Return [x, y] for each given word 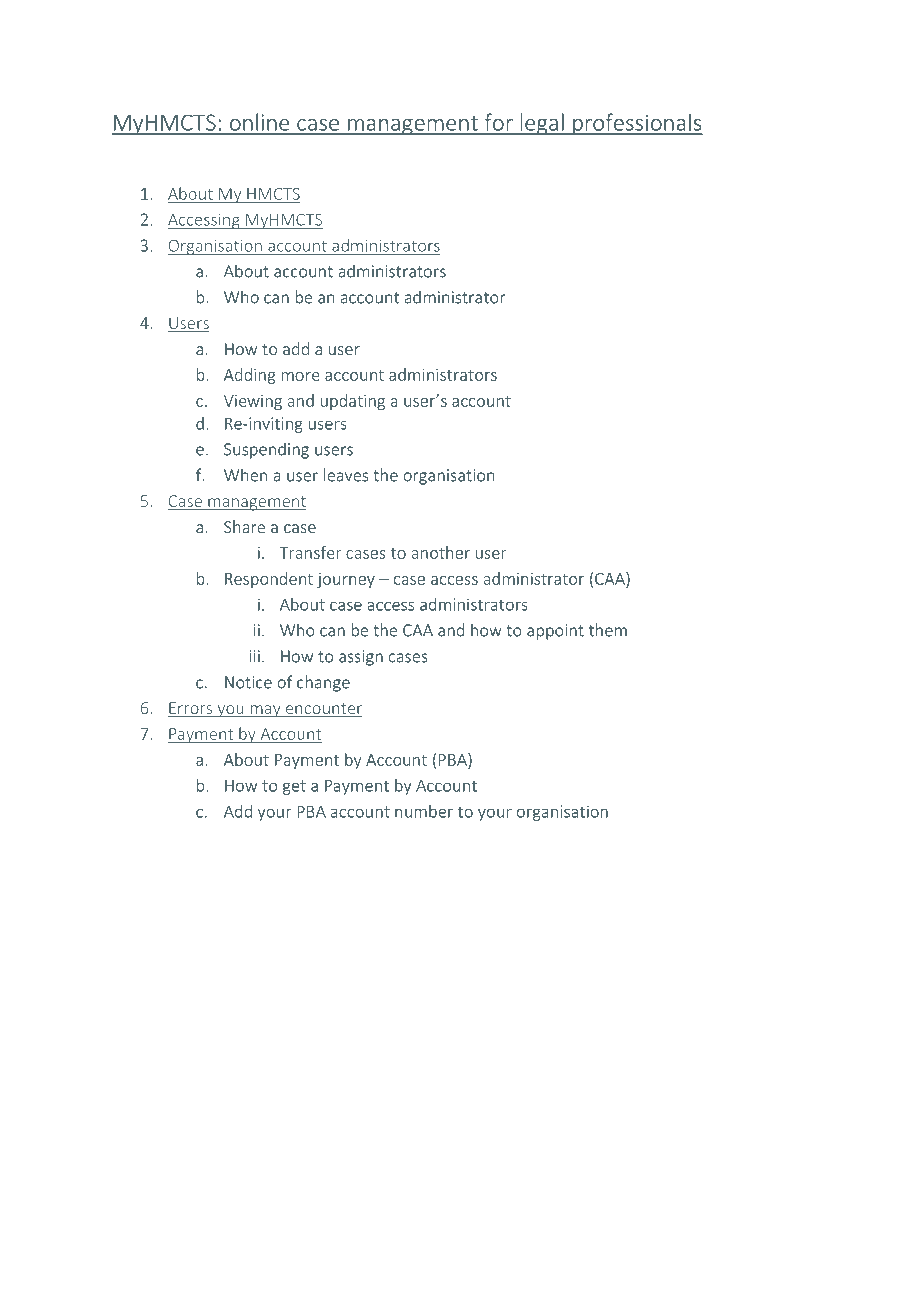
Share [244, 526]
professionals [636, 124]
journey [346, 580]
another [440, 552]
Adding [250, 376]
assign [361, 658]
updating [352, 402]
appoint [555, 632]
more [300, 376]
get [294, 787]
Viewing [253, 402]
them [608, 630]
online [259, 122]
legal [542, 124]
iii [255, 656]
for [499, 122]
